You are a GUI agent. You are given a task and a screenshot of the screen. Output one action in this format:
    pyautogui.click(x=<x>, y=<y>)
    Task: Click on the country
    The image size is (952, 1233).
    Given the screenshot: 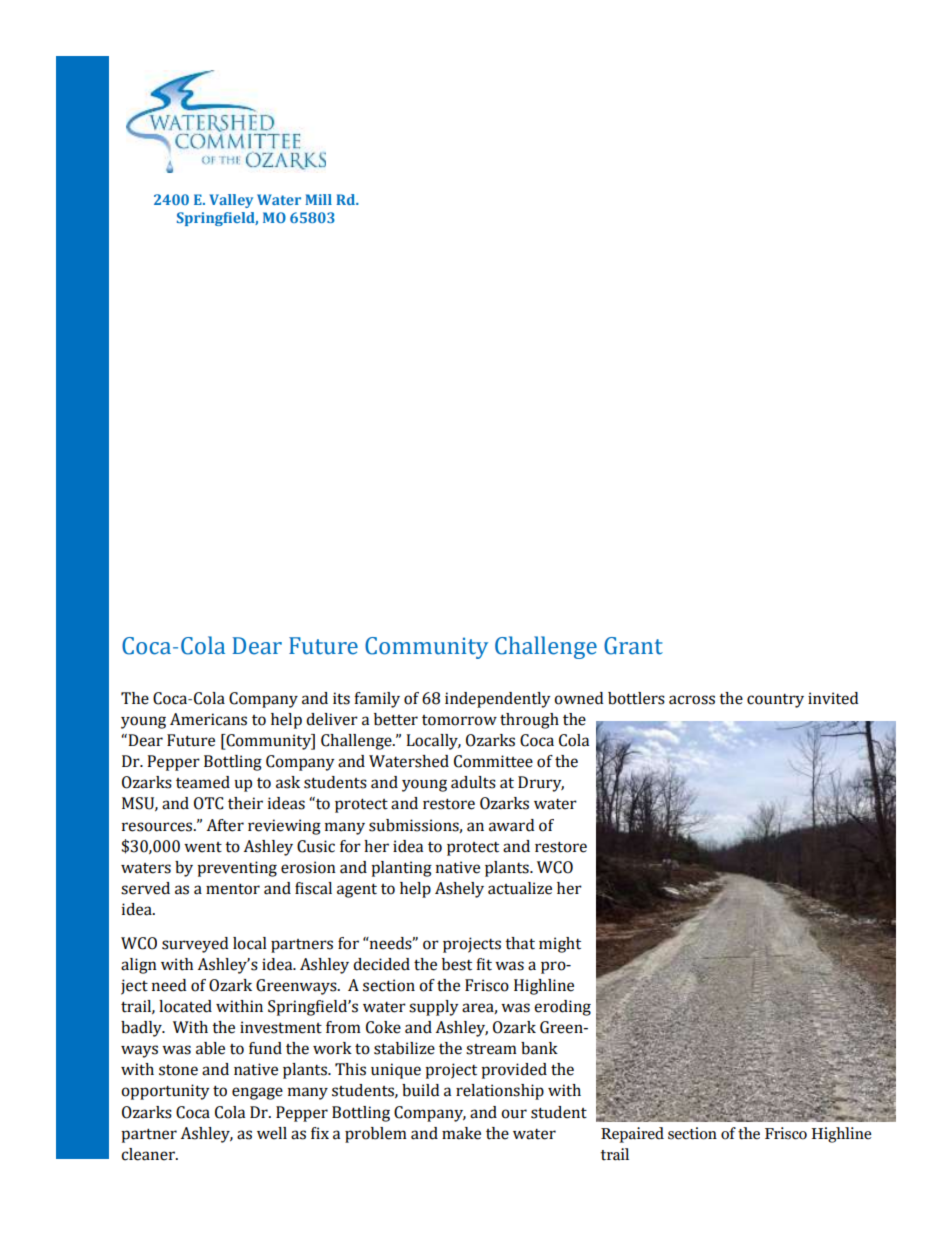 What is the action you would take?
    pyautogui.click(x=775, y=701)
